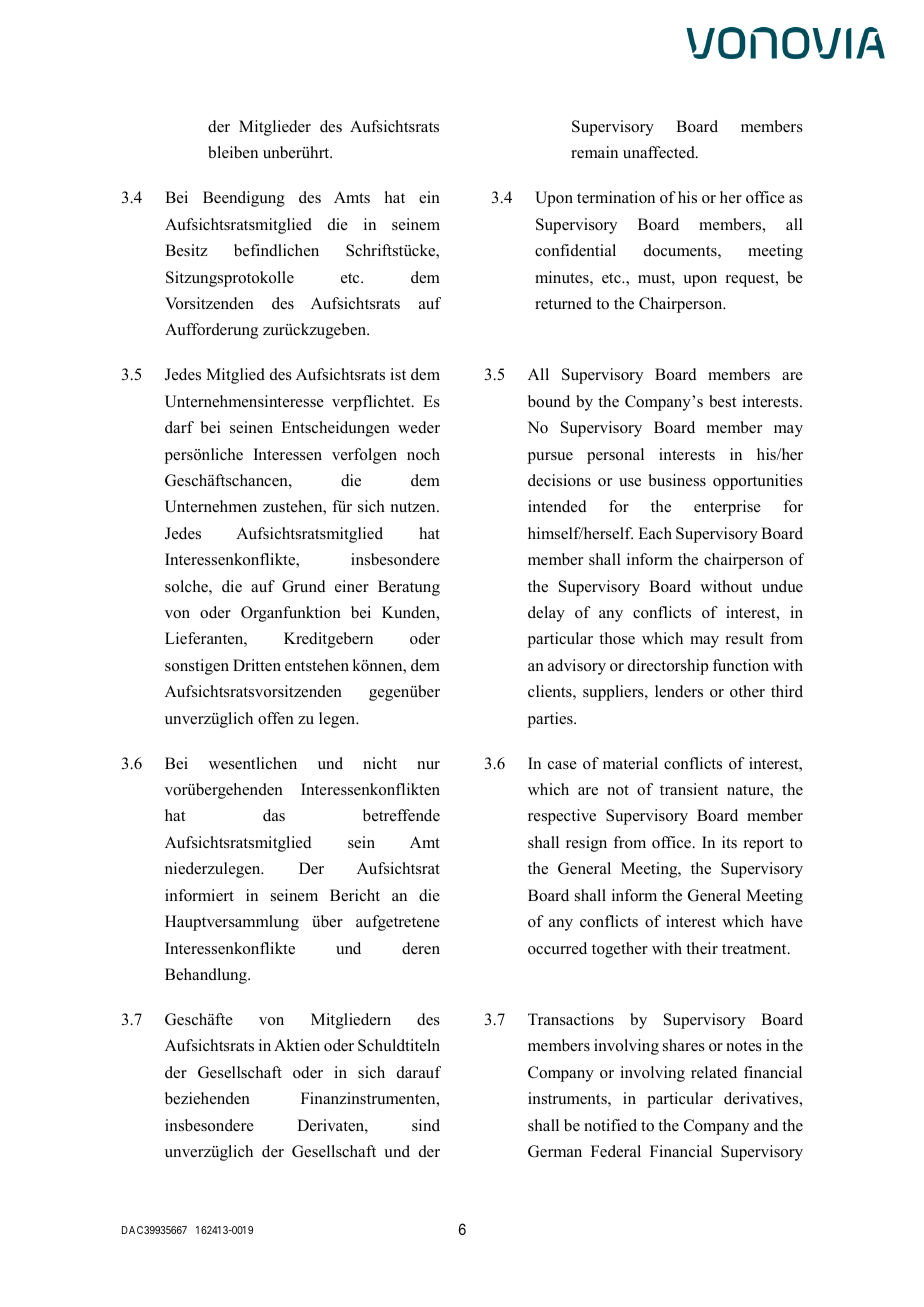 The height and width of the page is (1307, 924). Describe the element at coordinates (660, 152) in the page. I see `unaffected` at that location.
